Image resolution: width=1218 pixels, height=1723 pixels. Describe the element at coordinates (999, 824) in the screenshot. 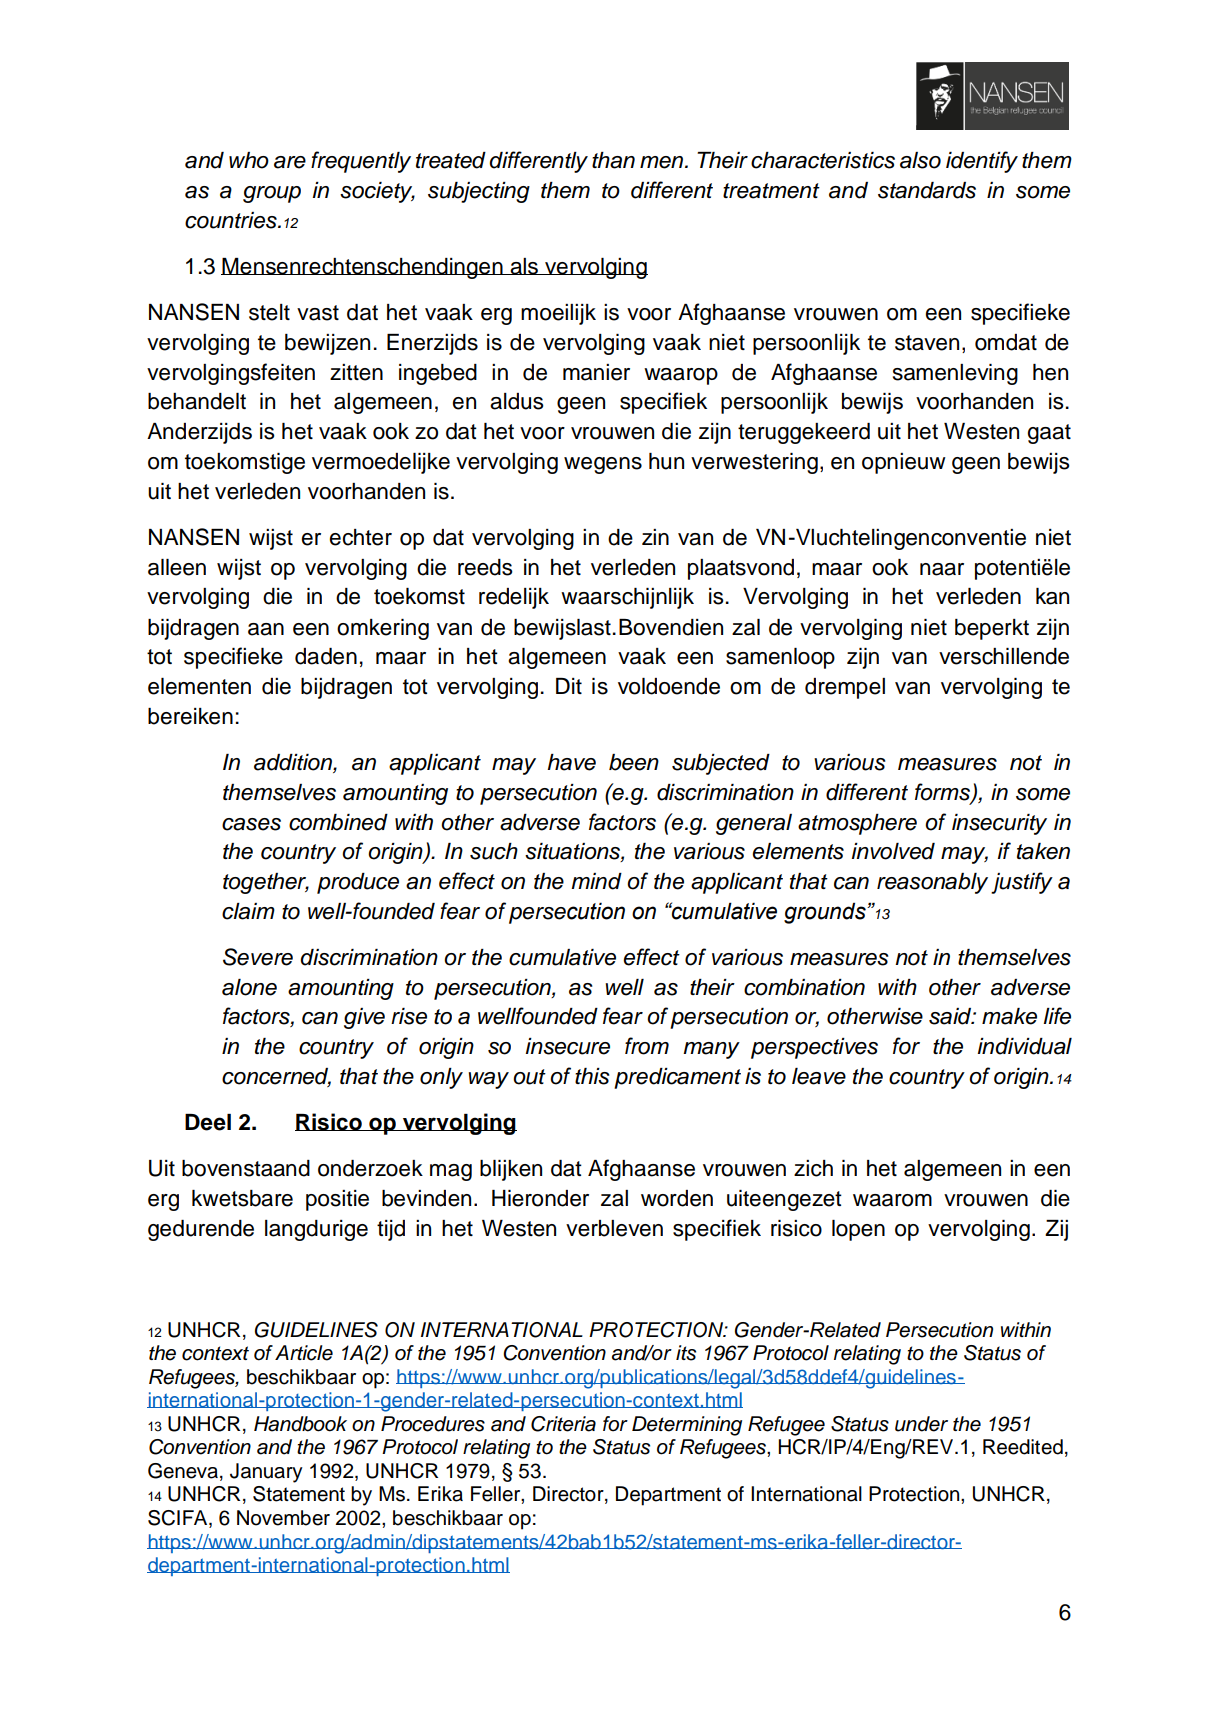

I see `insecurity` at that location.
